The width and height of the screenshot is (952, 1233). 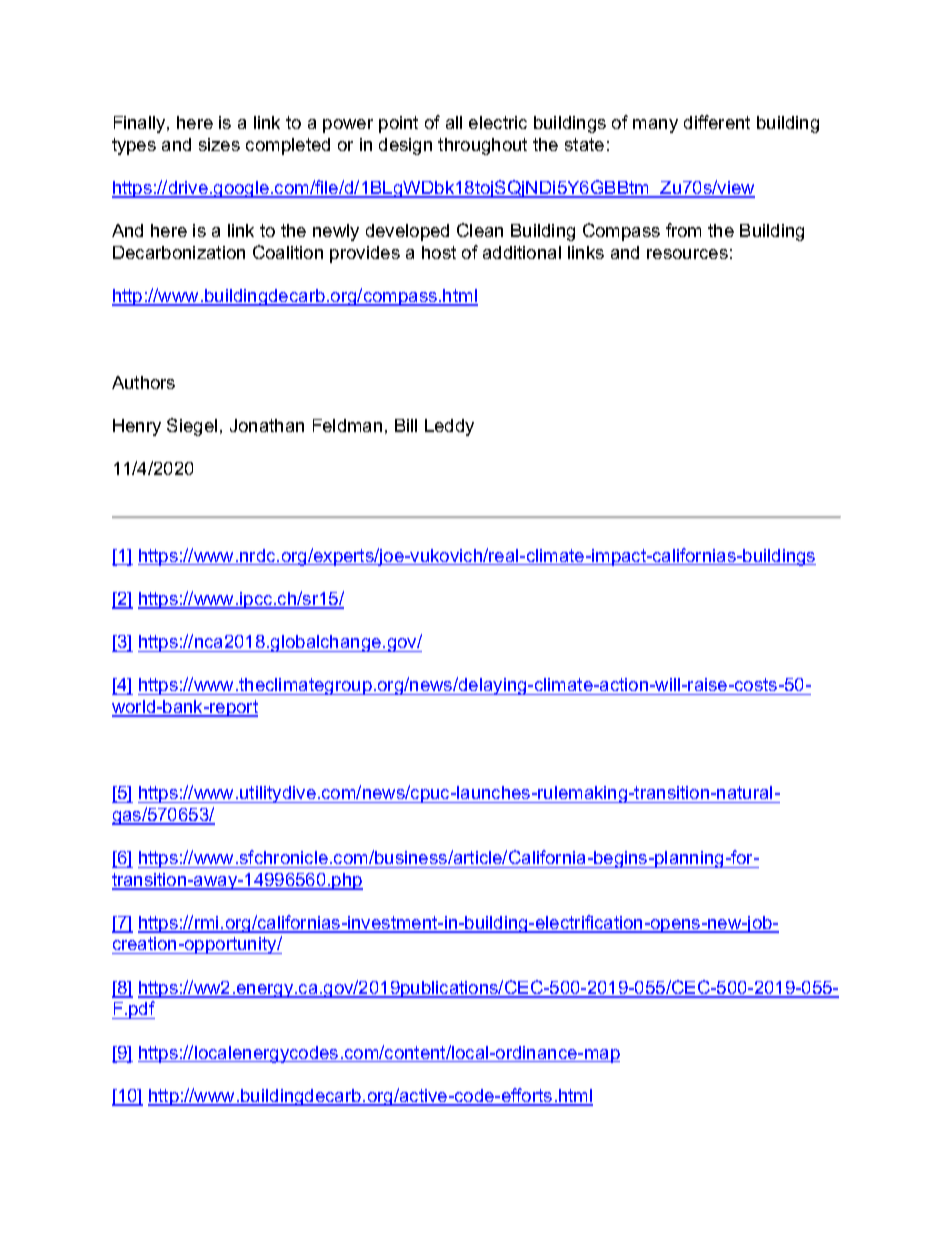 What do you see at coordinates (398, 124) in the screenshot?
I see `point` at bounding box center [398, 124].
